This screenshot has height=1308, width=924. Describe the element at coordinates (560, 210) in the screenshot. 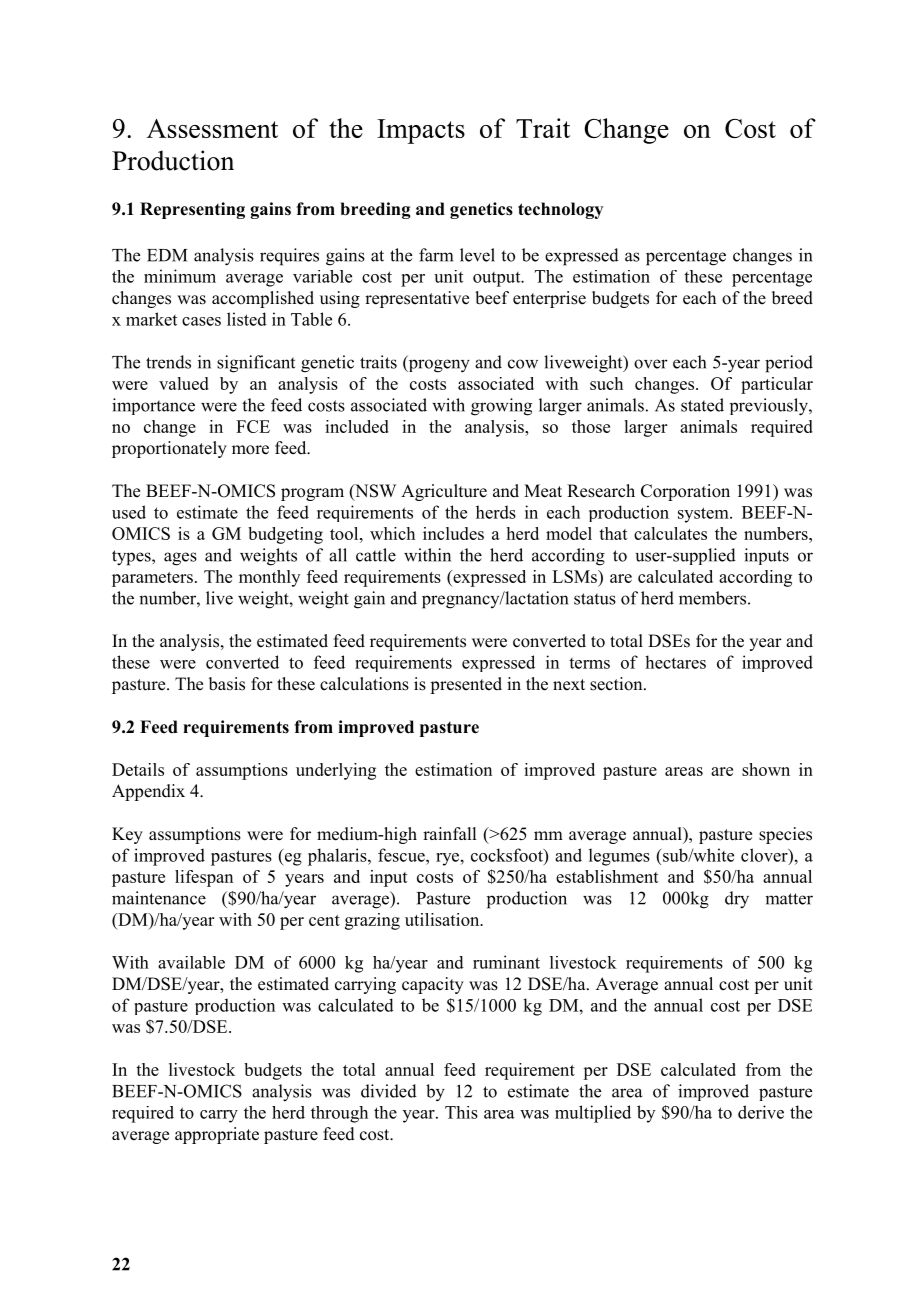

I see `technology` at that location.
